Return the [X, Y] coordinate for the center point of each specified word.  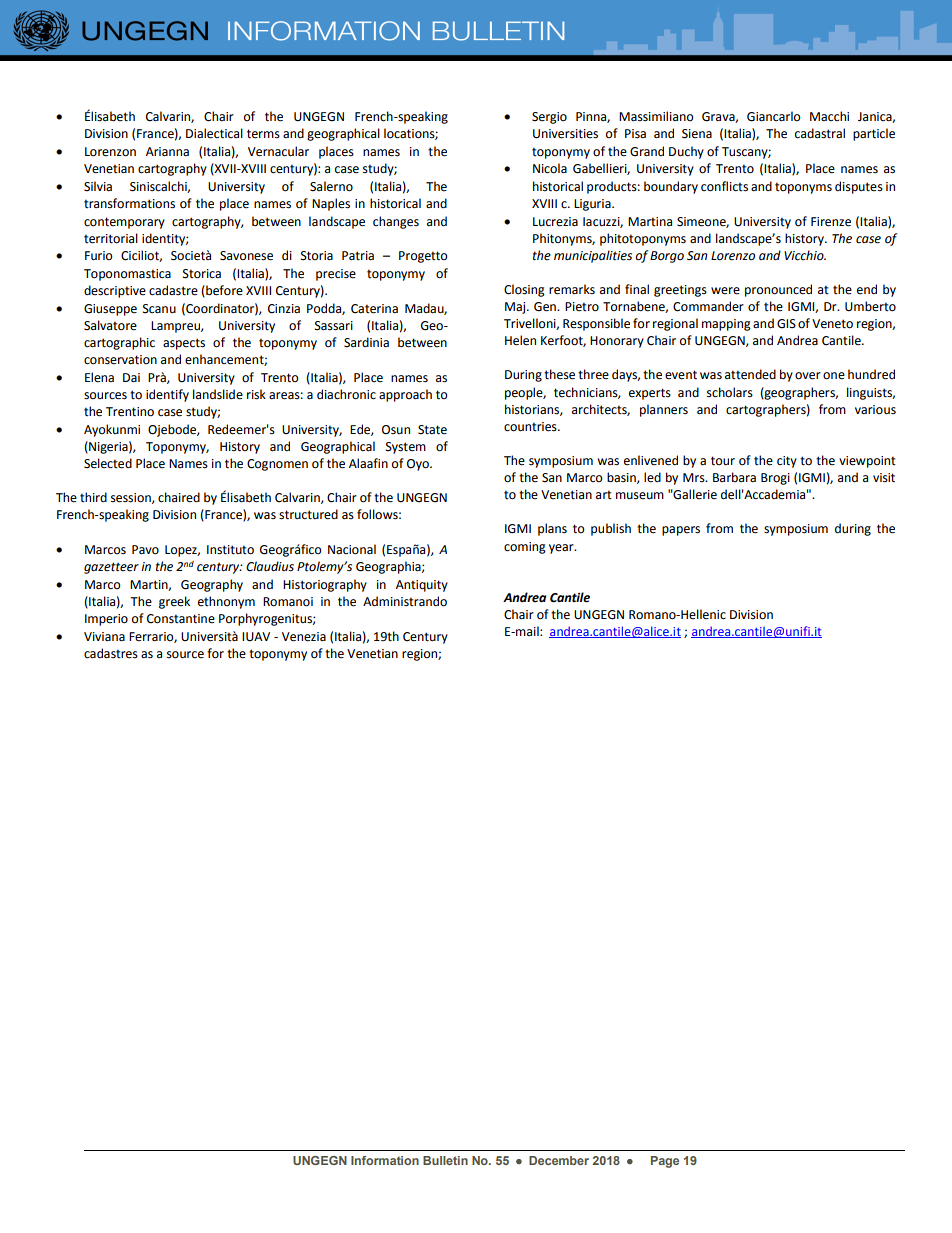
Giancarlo [774, 116]
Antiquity [422, 586]
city [787, 462]
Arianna [167, 152]
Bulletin [445, 1160]
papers [681, 531]
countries [531, 427]
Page [665, 1162]
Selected [108, 463]
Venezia [304, 637]
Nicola [550, 168]
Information [385, 1160]
